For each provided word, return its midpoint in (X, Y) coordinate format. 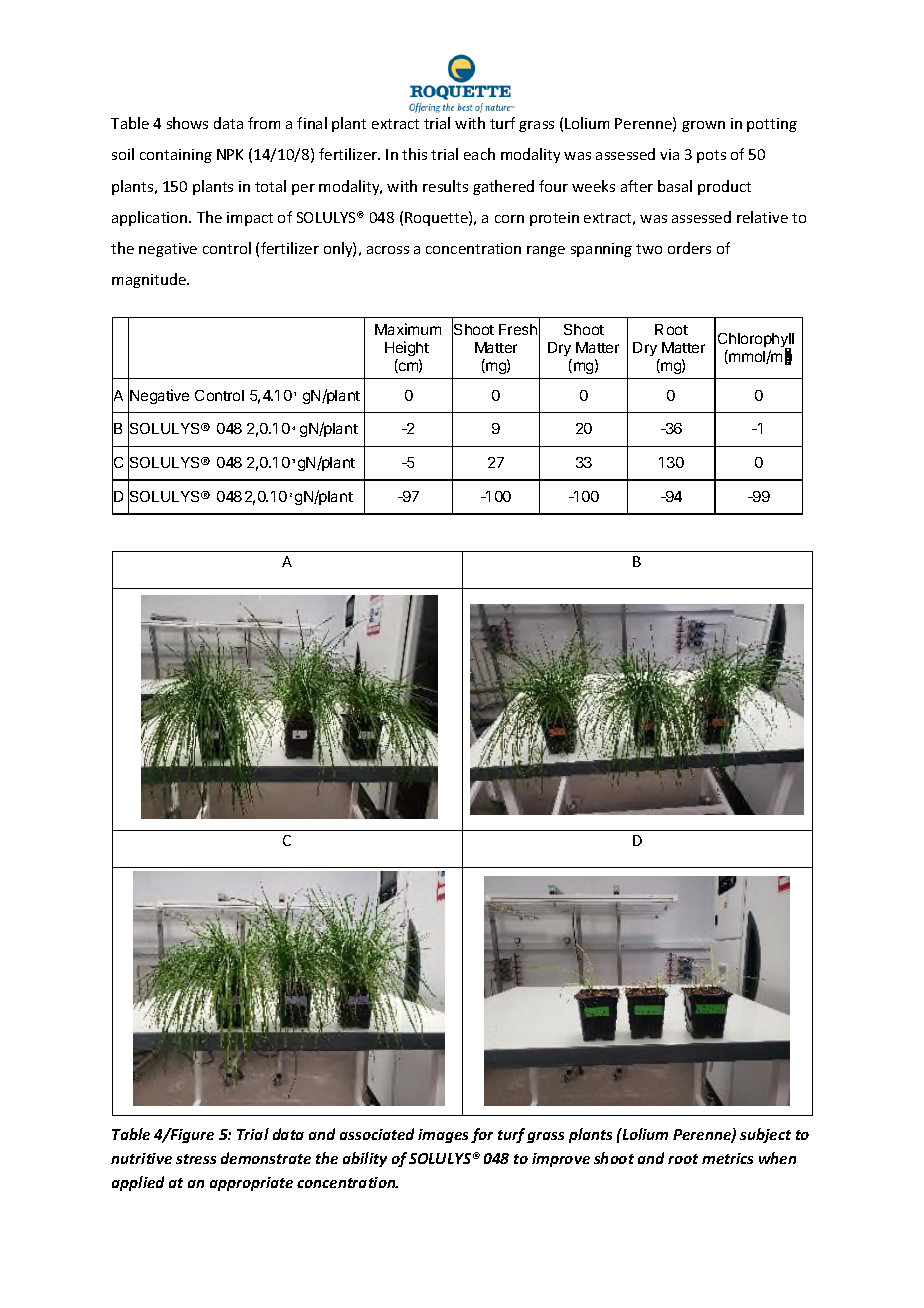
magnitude (150, 280)
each (479, 154)
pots (711, 156)
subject (765, 1135)
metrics (727, 1158)
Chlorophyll (756, 341)
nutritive (141, 1158)
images (443, 1136)
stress (196, 1159)
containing (176, 156)
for (482, 1135)
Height (407, 348)
